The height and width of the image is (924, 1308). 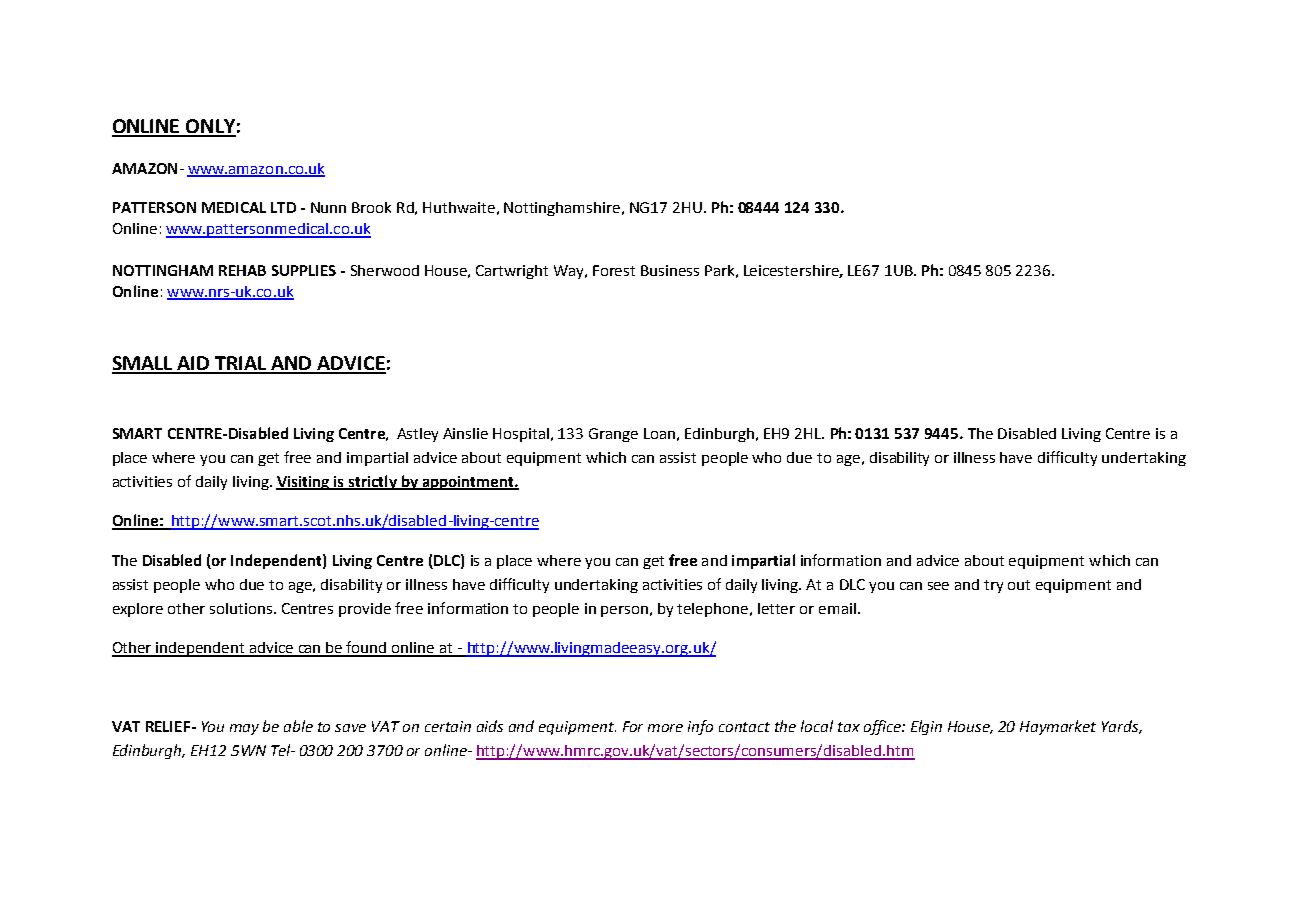 What do you see at coordinates (304, 483) in the image?
I see `Visiting` at bounding box center [304, 483].
